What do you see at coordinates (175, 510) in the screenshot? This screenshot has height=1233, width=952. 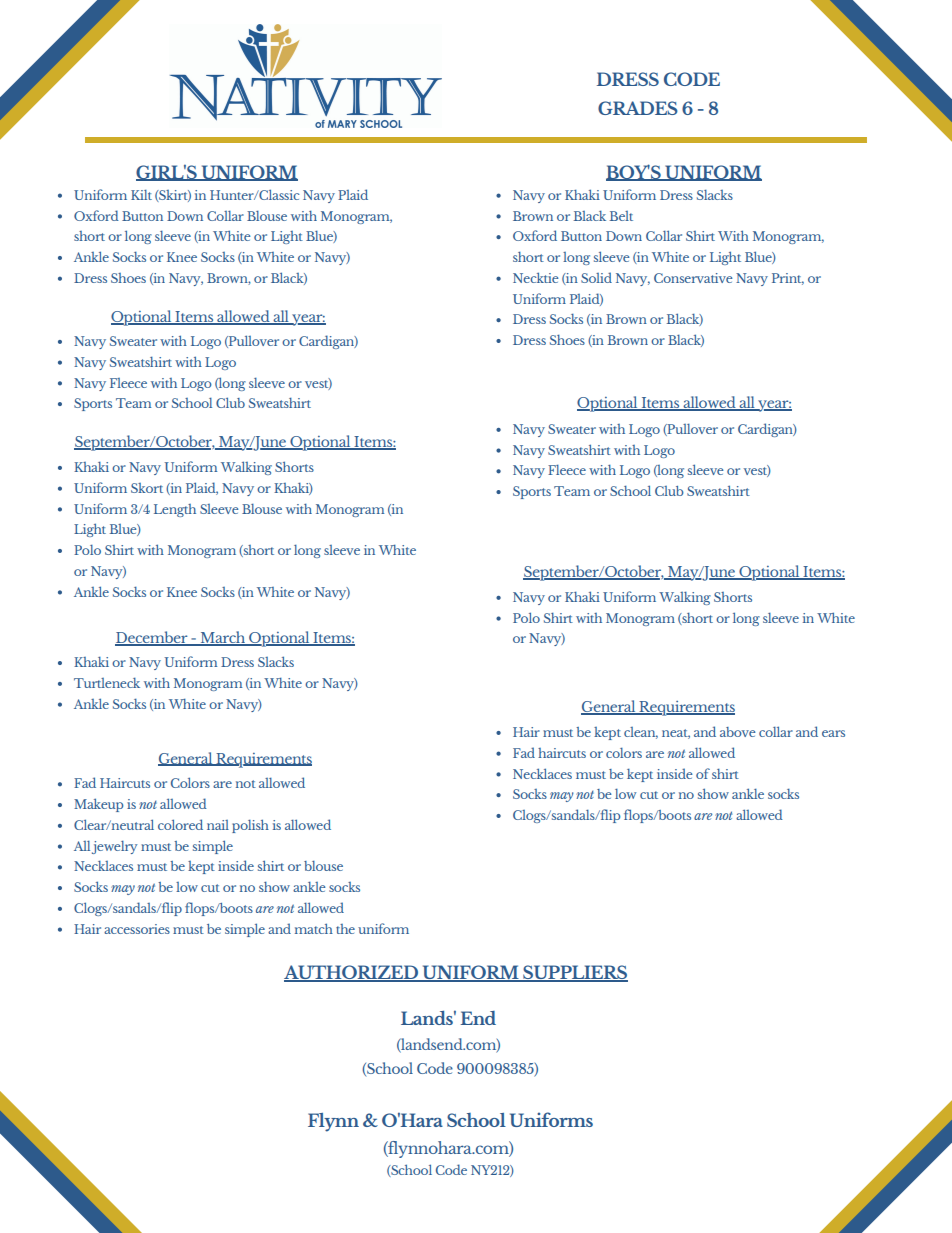 I see `Length` at bounding box center [175, 510].
